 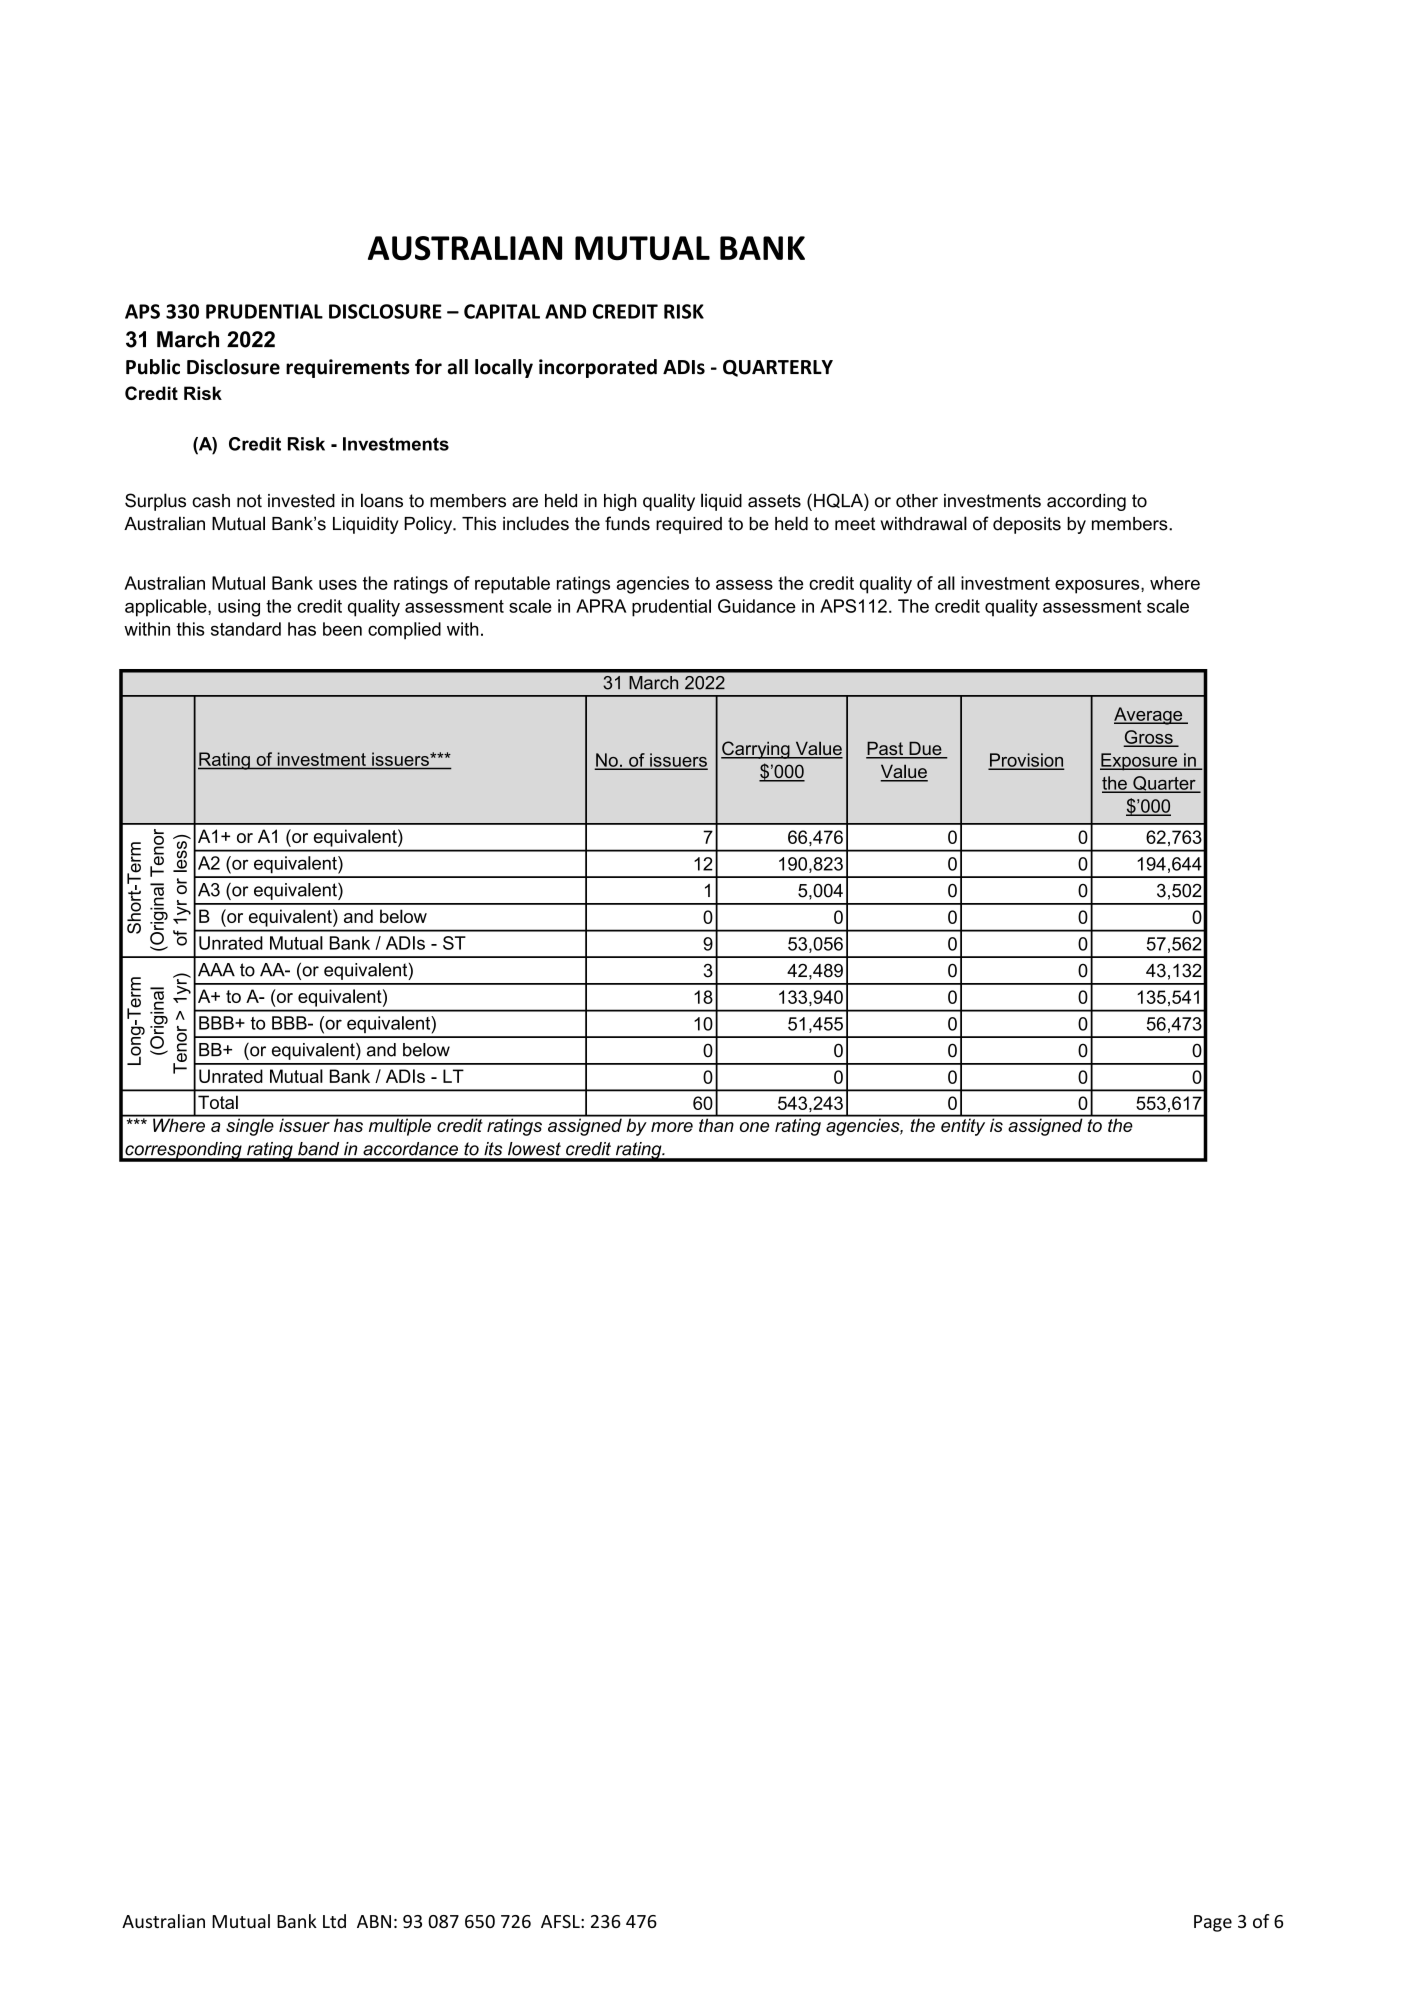 What do you see at coordinates (754, 1127) in the document?
I see `one` at bounding box center [754, 1127].
